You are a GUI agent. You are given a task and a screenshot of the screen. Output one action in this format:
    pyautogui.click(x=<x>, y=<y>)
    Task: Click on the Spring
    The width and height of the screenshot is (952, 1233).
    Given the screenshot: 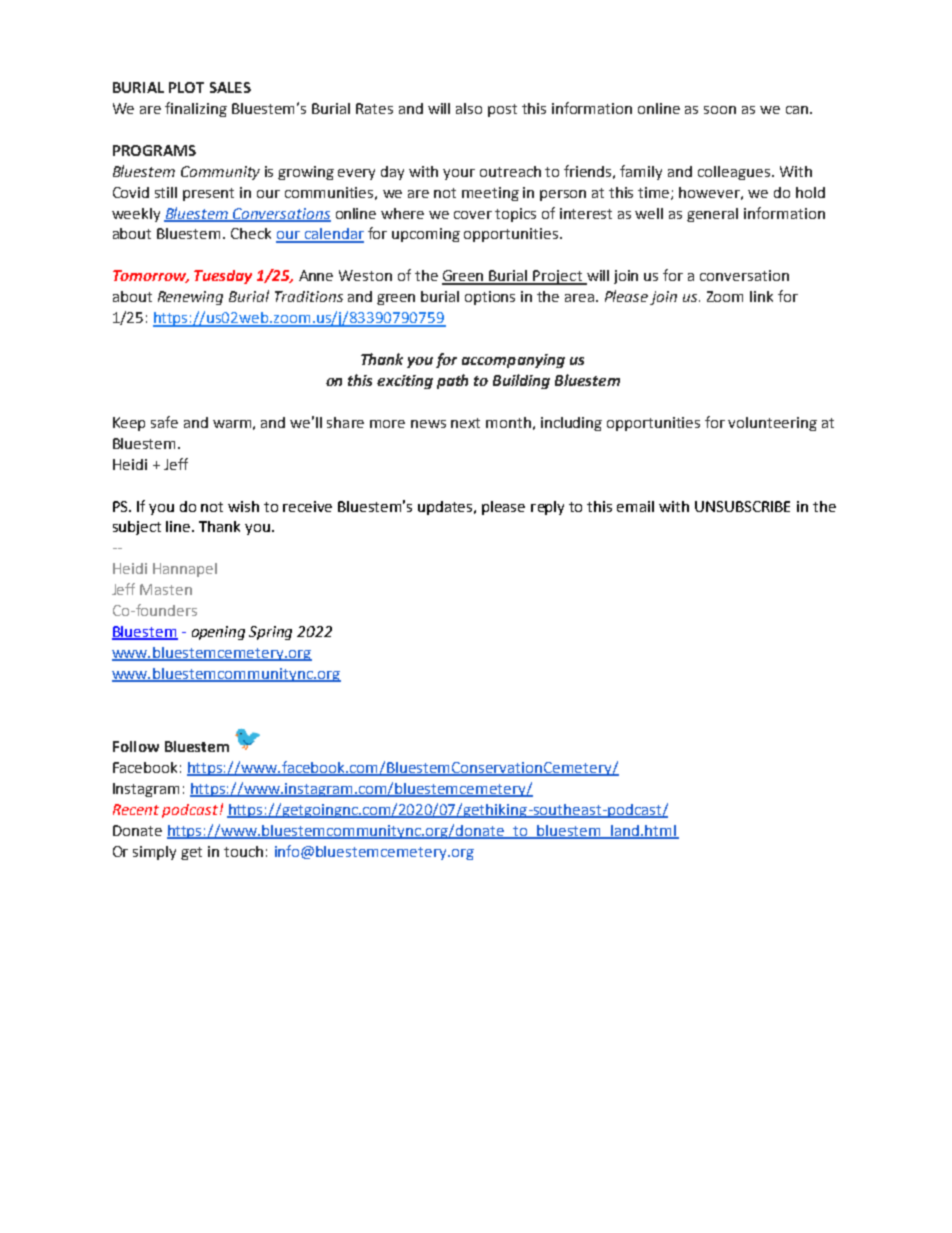 What is the action you would take?
    pyautogui.click(x=270, y=633)
